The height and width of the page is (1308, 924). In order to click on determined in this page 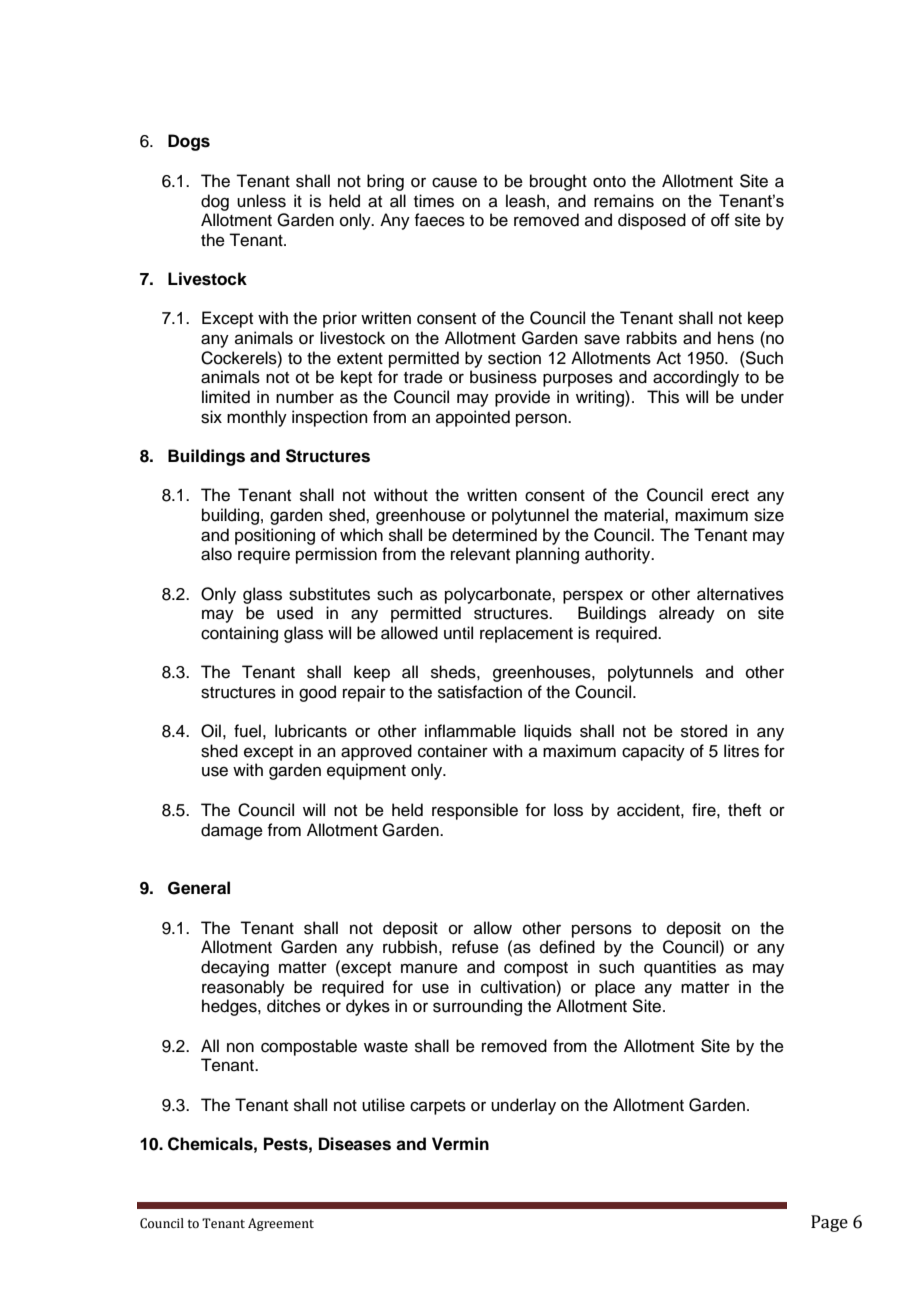, I will do `click(494, 535)`.
